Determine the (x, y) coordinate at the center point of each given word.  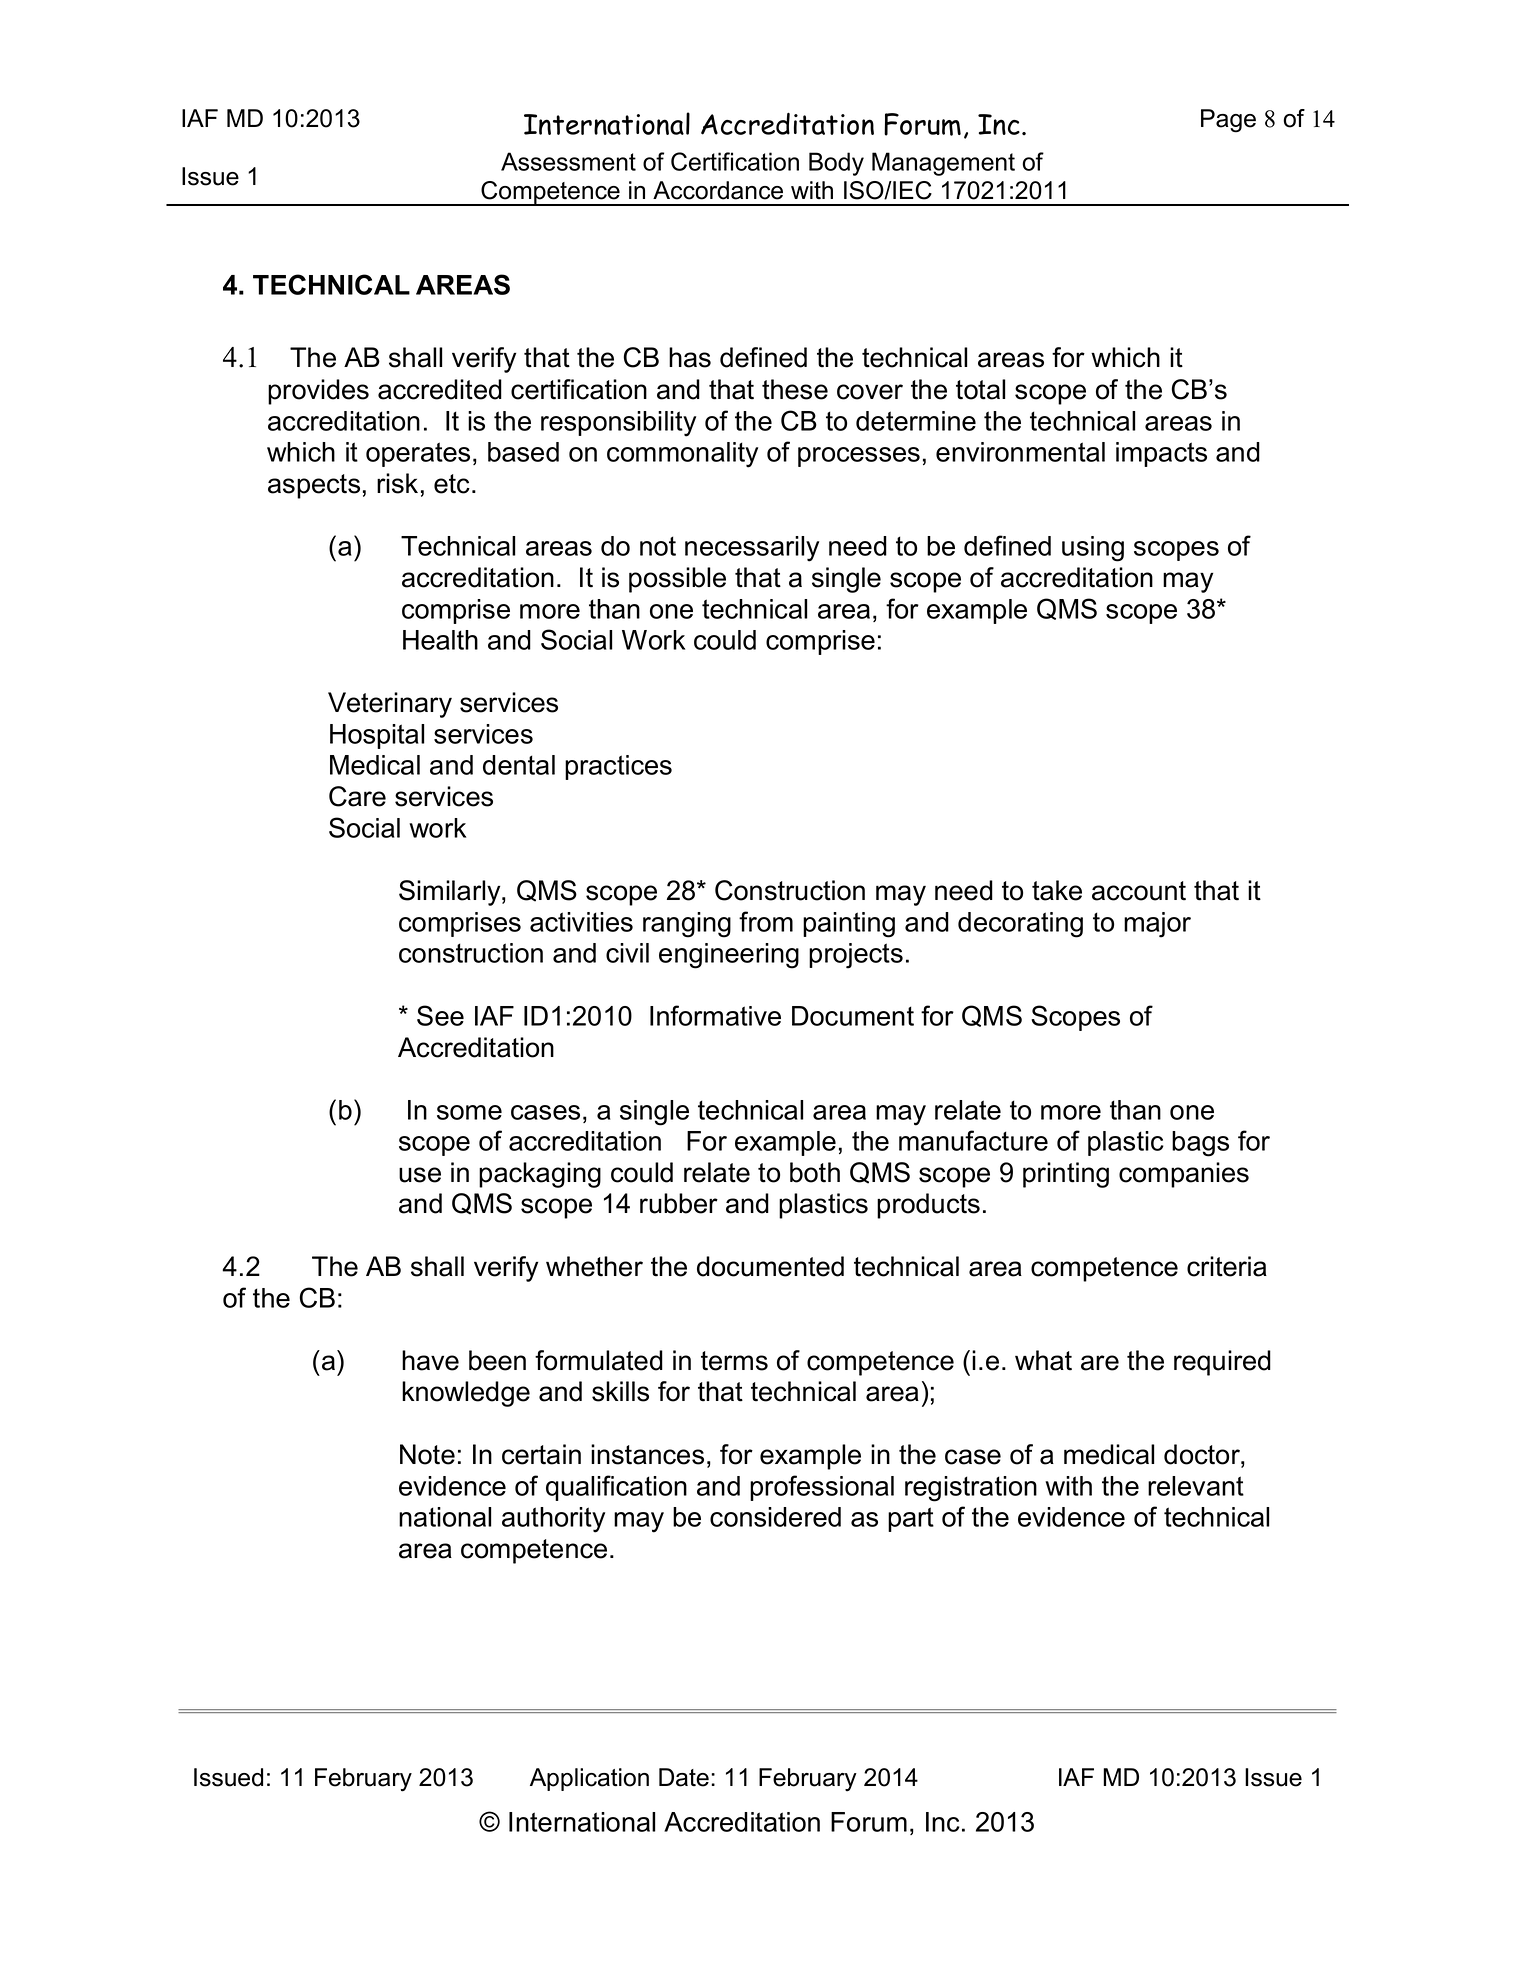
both (815, 1172)
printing (1066, 1175)
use (420, 1175)
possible (677, 580)
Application (589, 1779)
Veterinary (390, 705)
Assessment (568, 161)
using (1093, 549)
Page (1228, 121)
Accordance (718, 190)
